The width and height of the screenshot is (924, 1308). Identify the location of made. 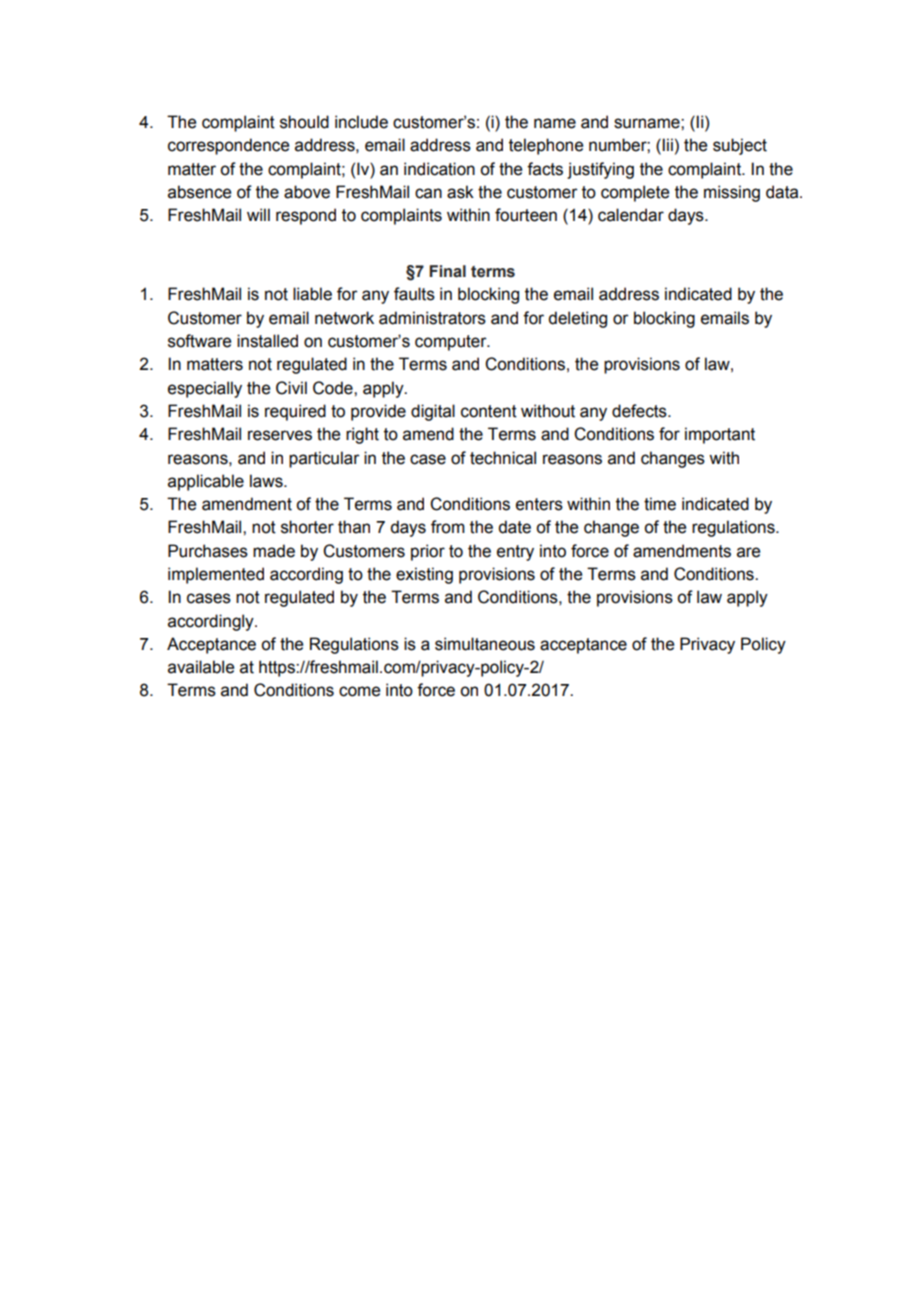
(274, 551).
